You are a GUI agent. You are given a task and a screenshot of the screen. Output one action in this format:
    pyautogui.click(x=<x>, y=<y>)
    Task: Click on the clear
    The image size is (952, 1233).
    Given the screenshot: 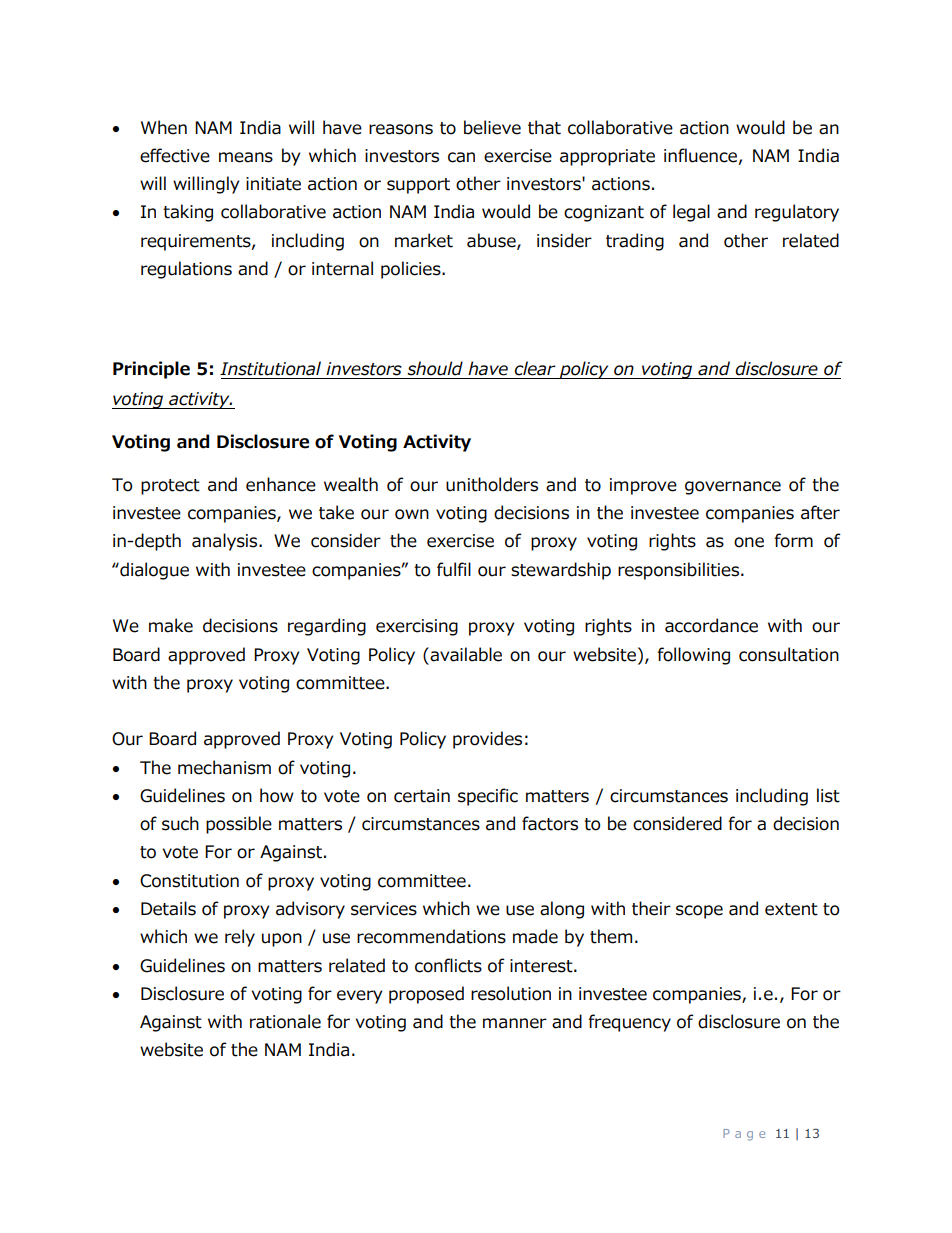 What is the action you would take?
    pyautogui.click(x=535, y=368)
